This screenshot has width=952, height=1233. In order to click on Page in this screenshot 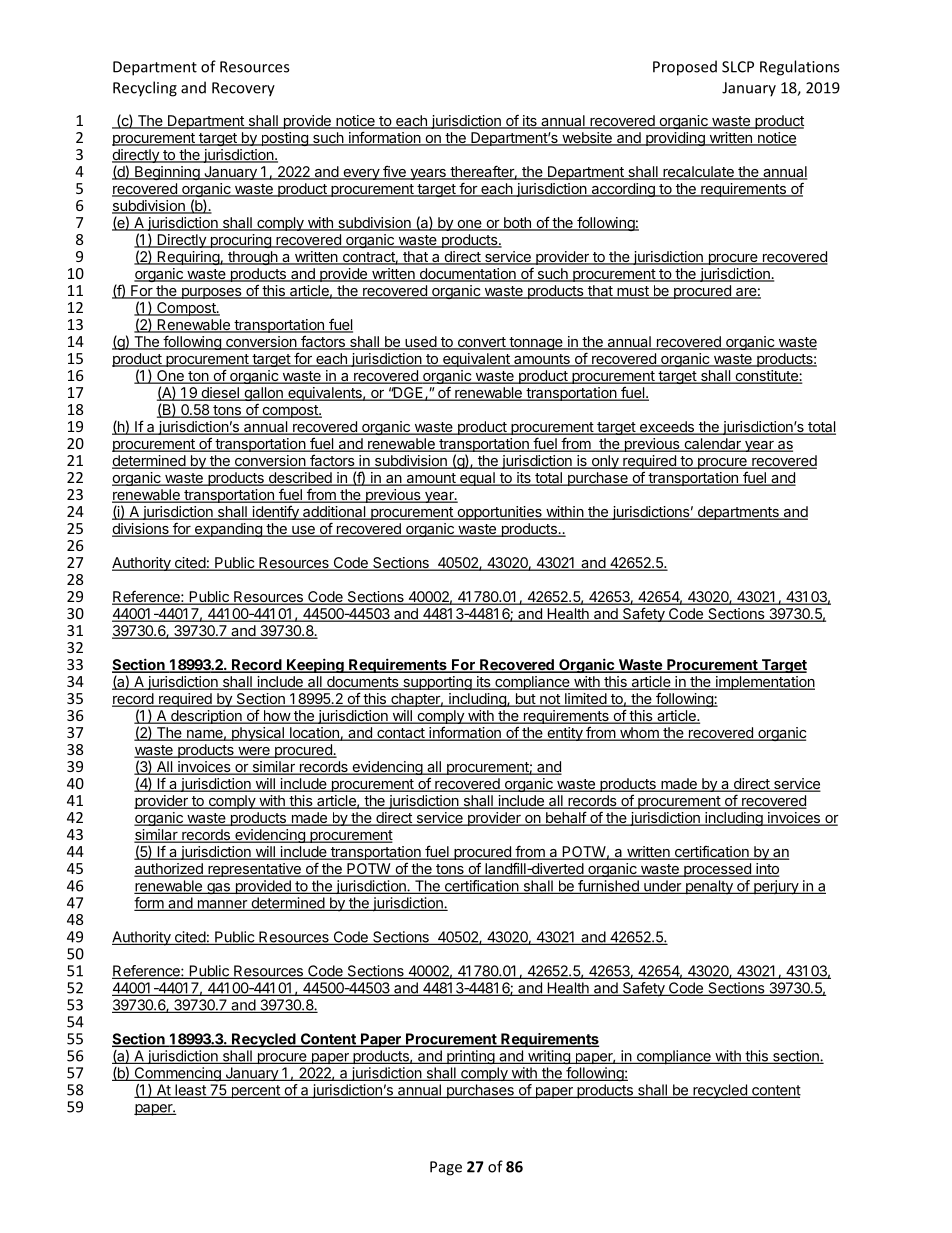, I will do `click(446, 1168)`.
